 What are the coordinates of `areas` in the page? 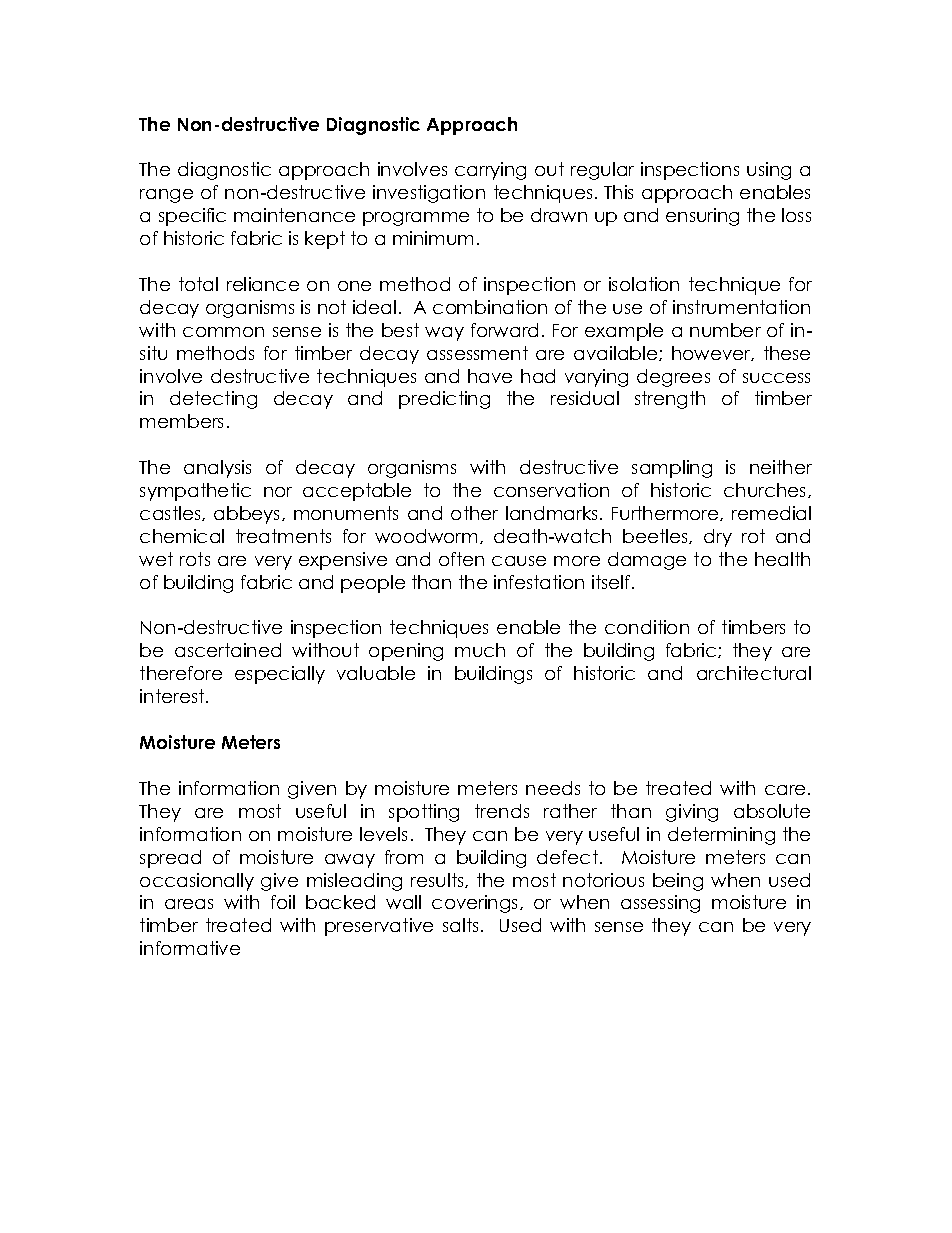 It's located at (189, 904).
